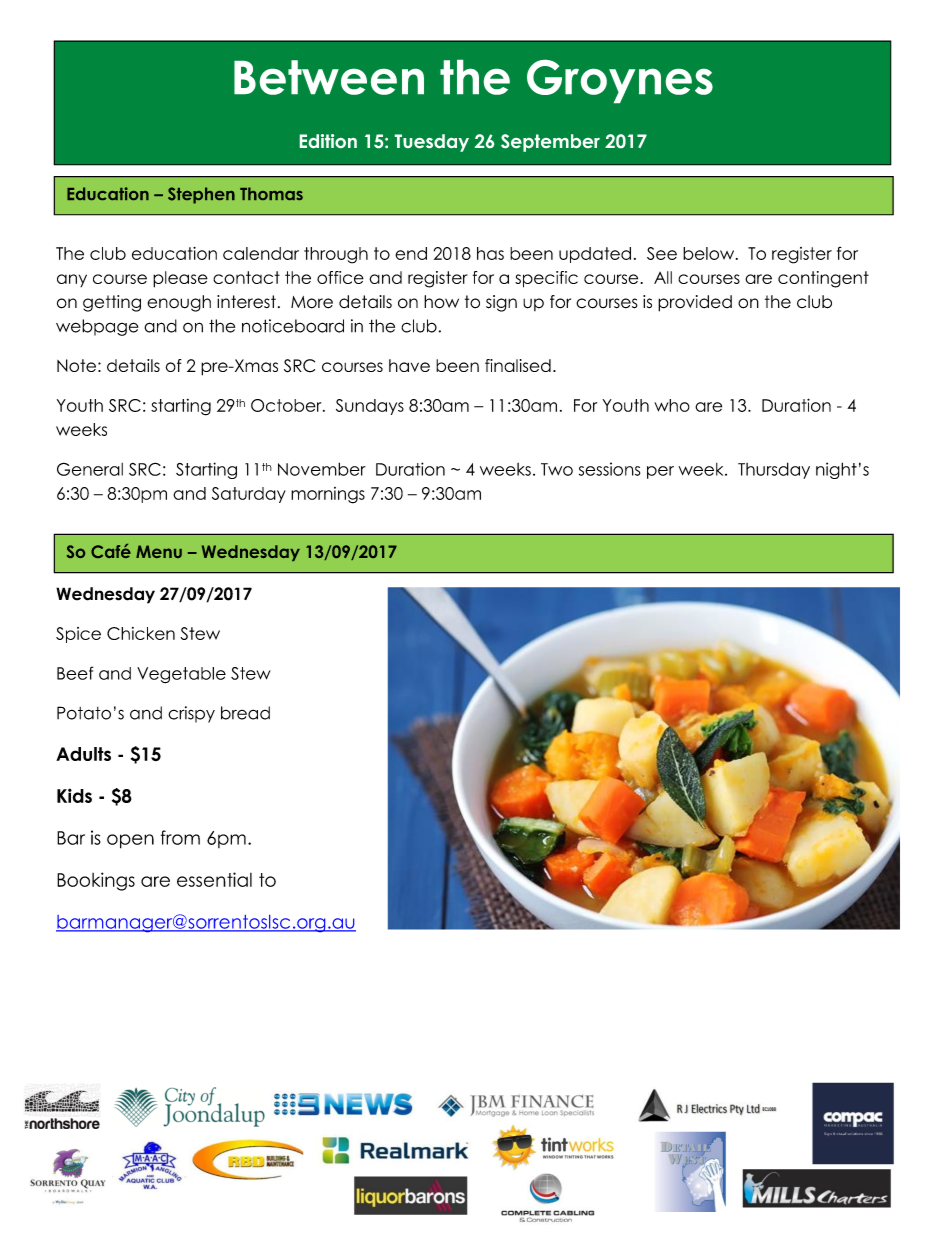 The image size is (952, 1233). I want to click on Thursday, so click(774, 470).
